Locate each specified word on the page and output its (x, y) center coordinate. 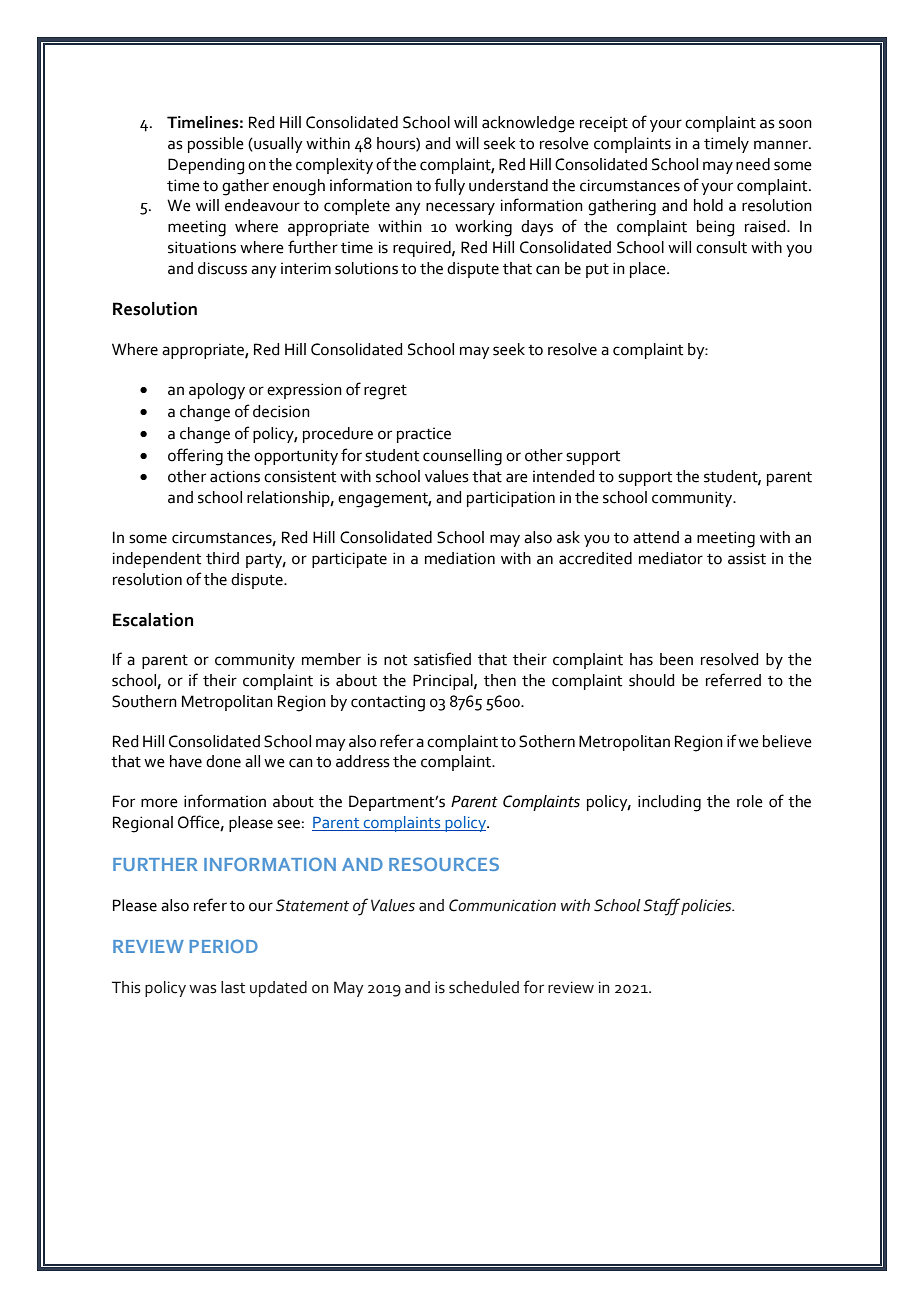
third (222, 558)
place (649, 270)
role (750, 801)
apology (217, 391)
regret (385, 392)
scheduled (484, 987)
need (753, 164)
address (363, 761)
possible (216, 145)
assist (747, 558)
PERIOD (224, 946)
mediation (460, 558)
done (223, 761)
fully (449, 186)
